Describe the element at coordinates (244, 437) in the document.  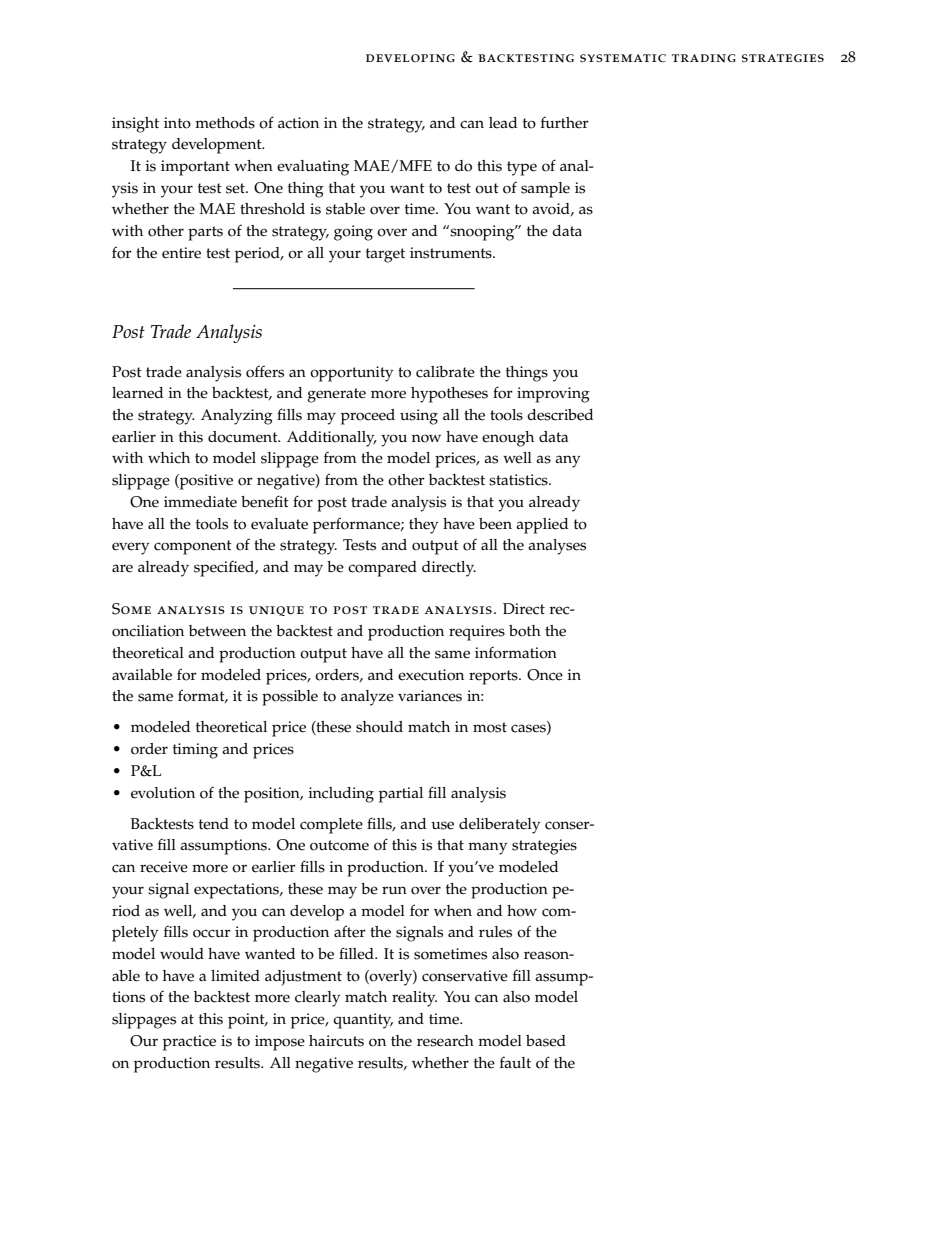
I see `document` at that location.
